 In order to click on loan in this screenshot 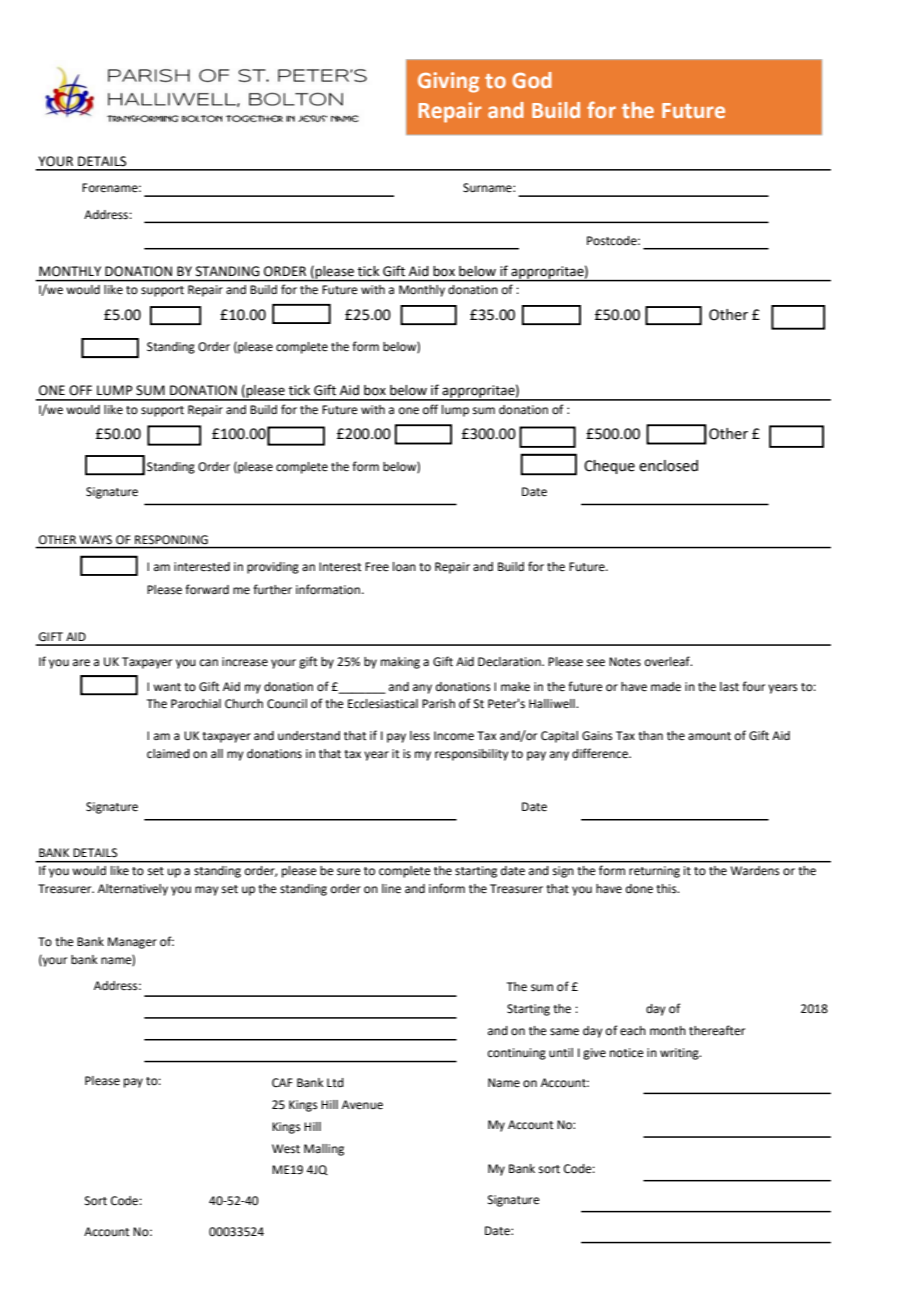, I will do `click(404, 567)`.
